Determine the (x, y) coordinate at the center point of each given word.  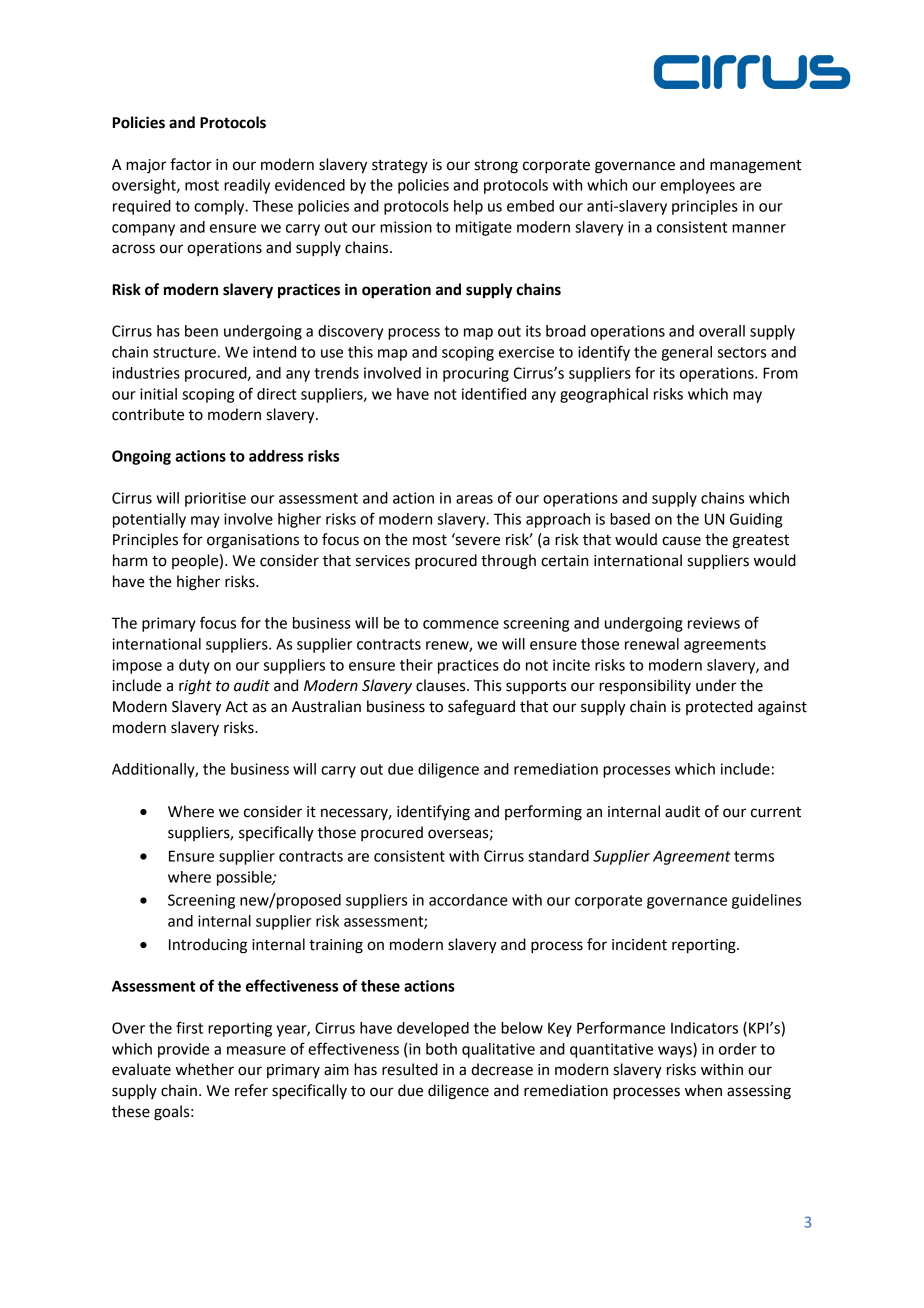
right (195, 687)
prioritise (215, 499)
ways (676, 1052)
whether (205, 1069)
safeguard (481, 708)
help (468, 207)
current (776, 812)
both (441, 1049)
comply (220, 207)
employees (697, 186)
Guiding (756, 520)
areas (474, 499)
